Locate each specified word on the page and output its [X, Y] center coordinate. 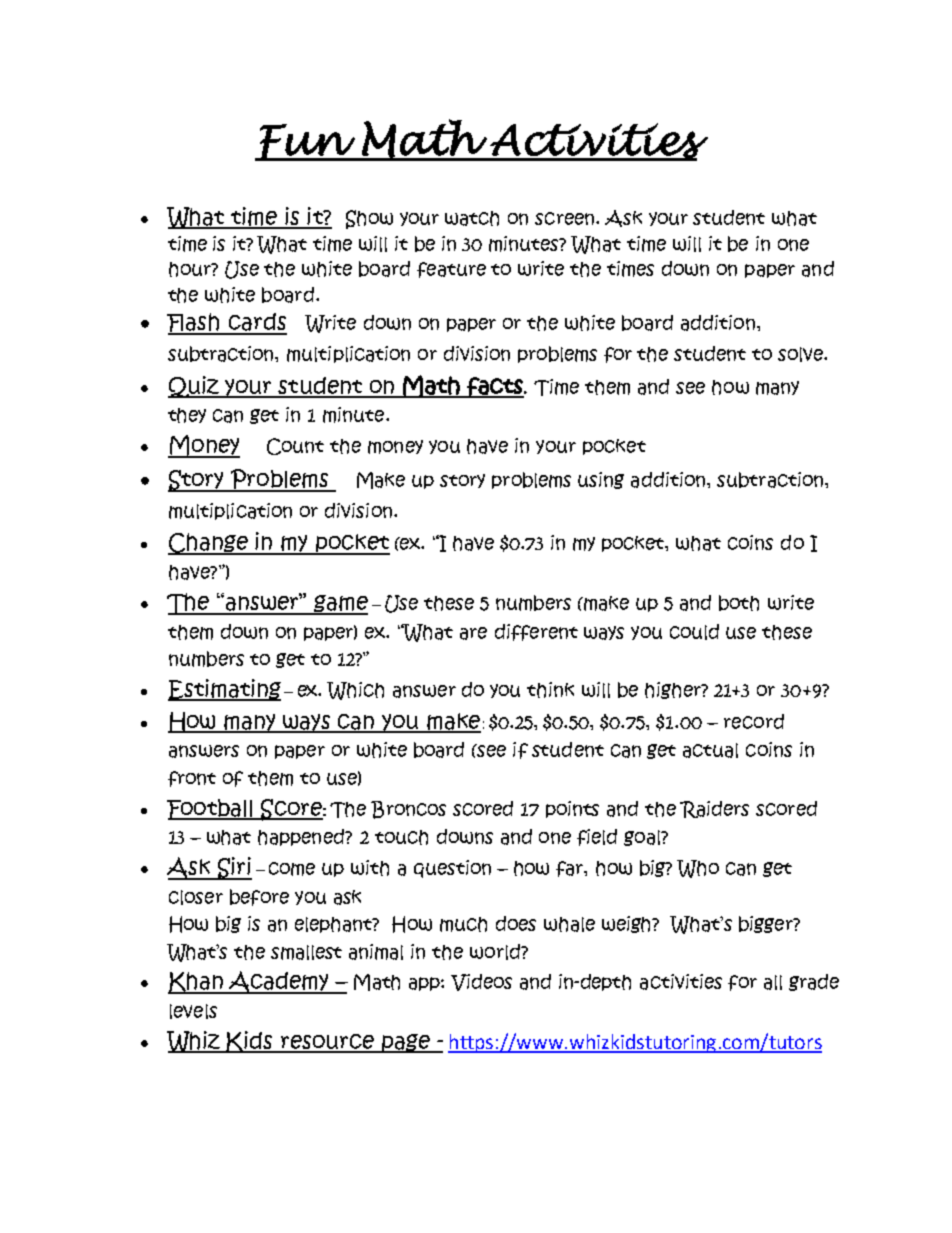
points [572, 809]
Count [295, 446]
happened [302, 837]
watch [472, 218]
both [739, 603]
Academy [279, 982]
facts [495, 387]
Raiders [714, 809]
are [473, 633]
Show [369, 219]
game [340, 605]
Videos [481, 982]
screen [566, 218]
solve [801, 354]
